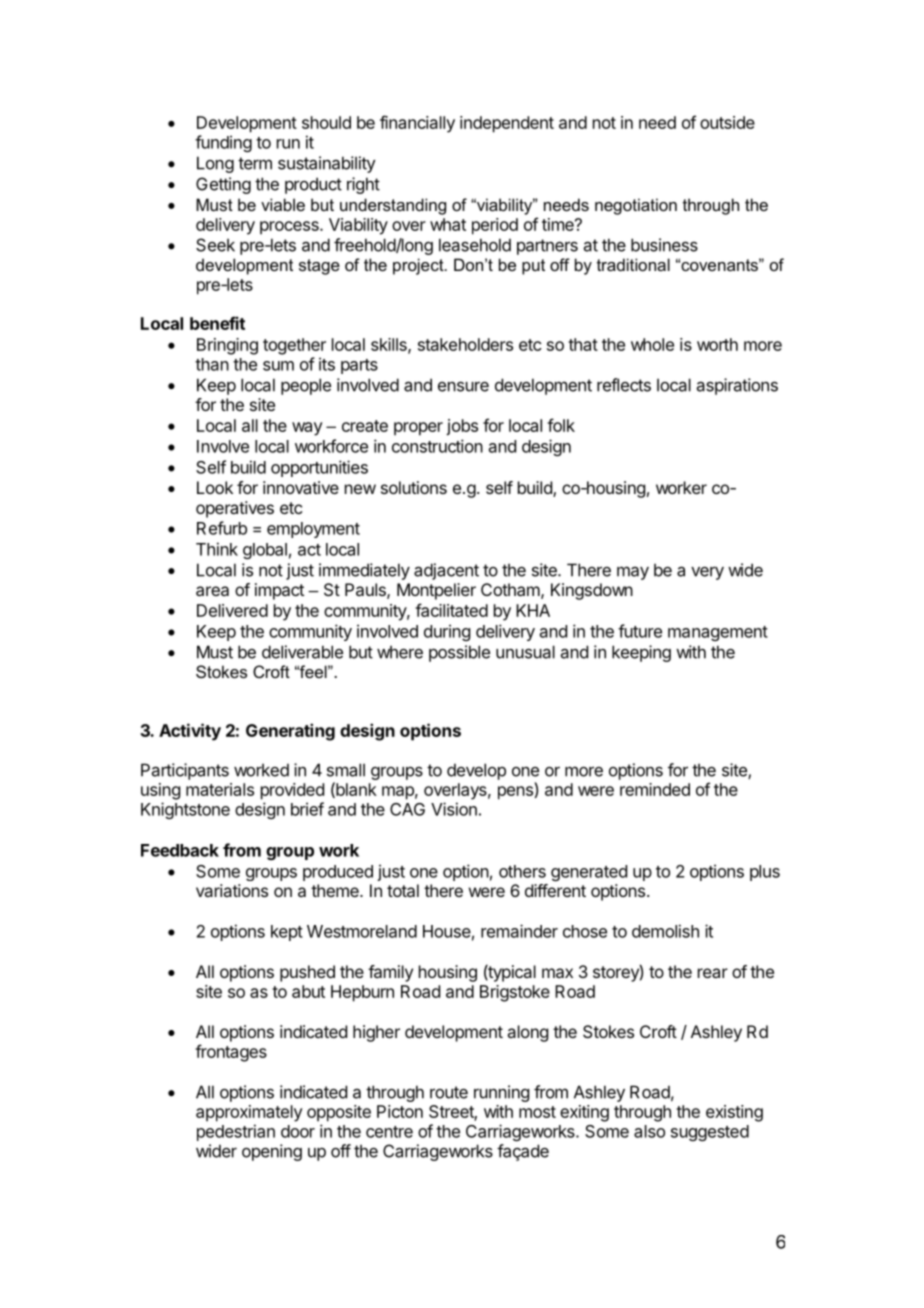  Describe the element at coordinates (655, 789) in the page. I see `reminded` at that location.
